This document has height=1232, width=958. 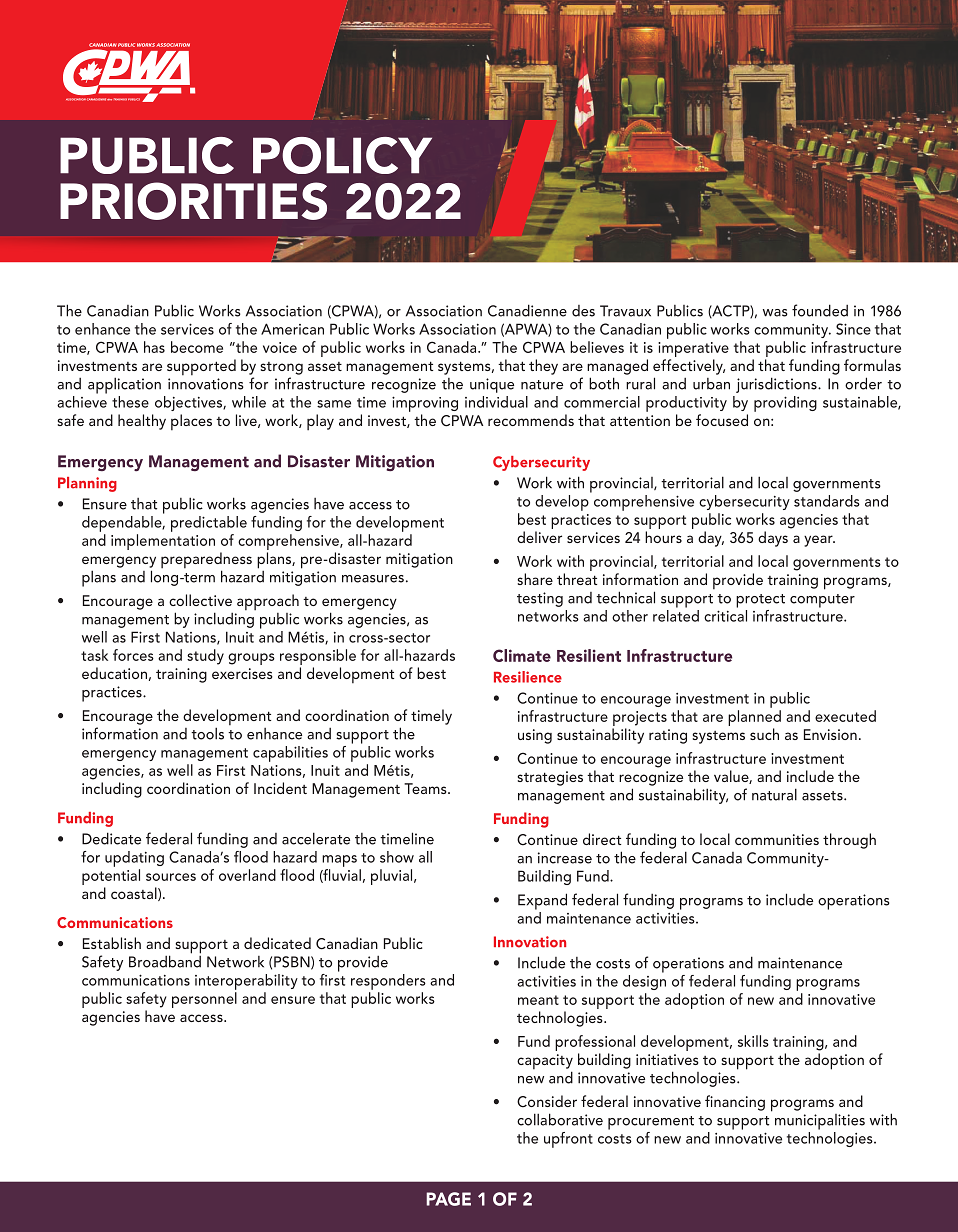 What do you see at coordinates (397, 857) in the document?
I see `show` at bounding box center [397, 857].
